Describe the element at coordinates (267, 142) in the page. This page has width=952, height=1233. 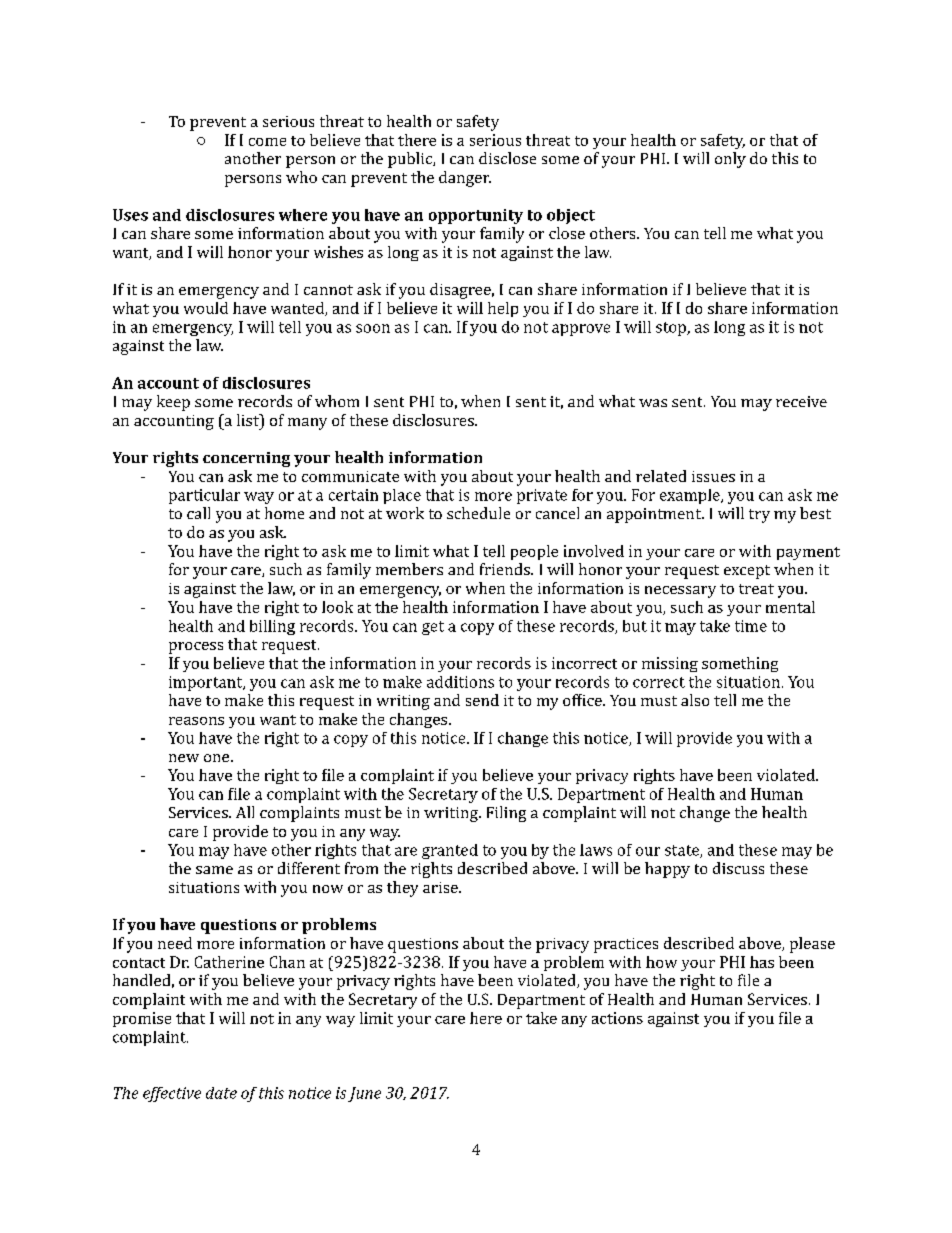
I see `come` at that location.
